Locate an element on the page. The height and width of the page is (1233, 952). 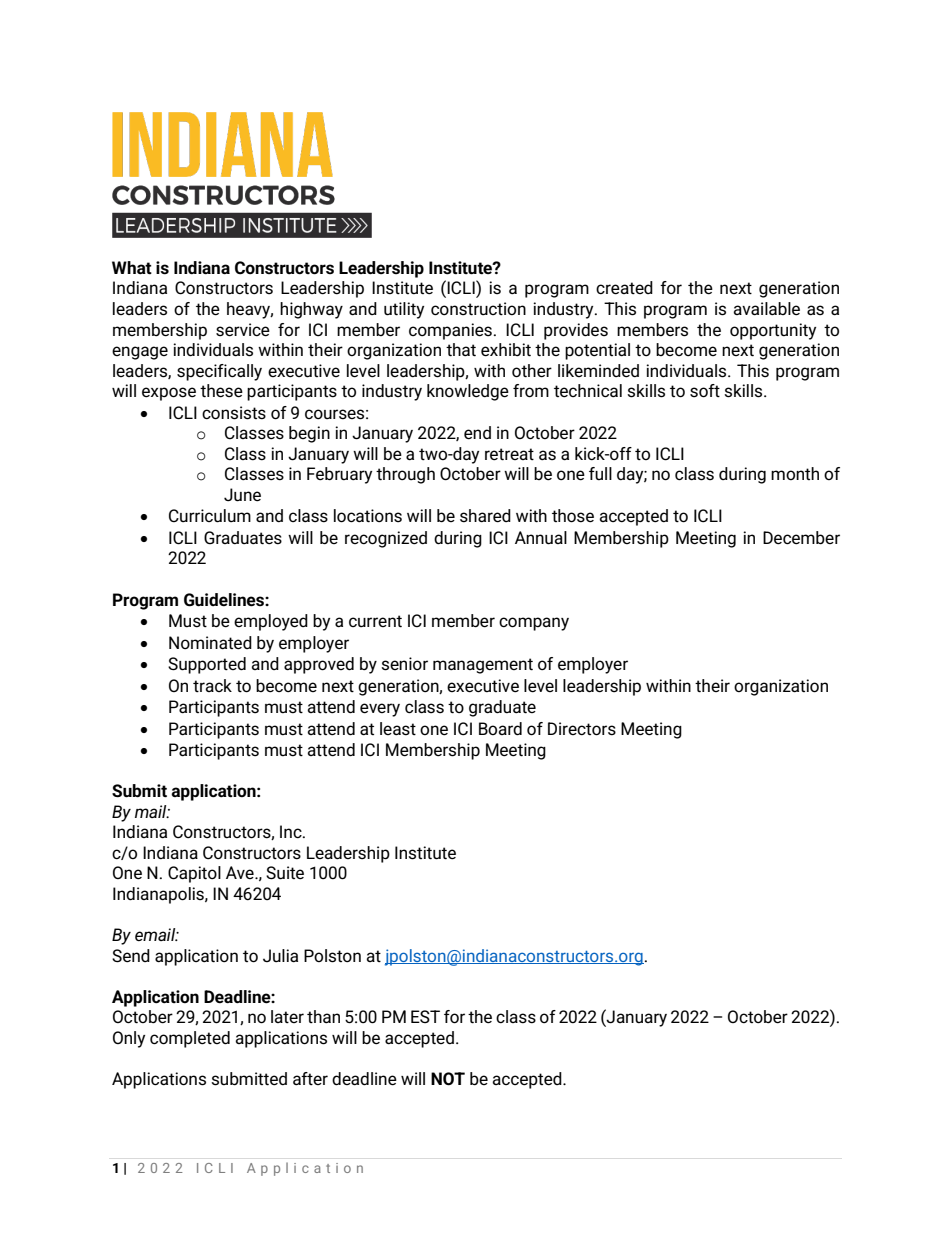
Inc is located at coordinates (292, 831).
